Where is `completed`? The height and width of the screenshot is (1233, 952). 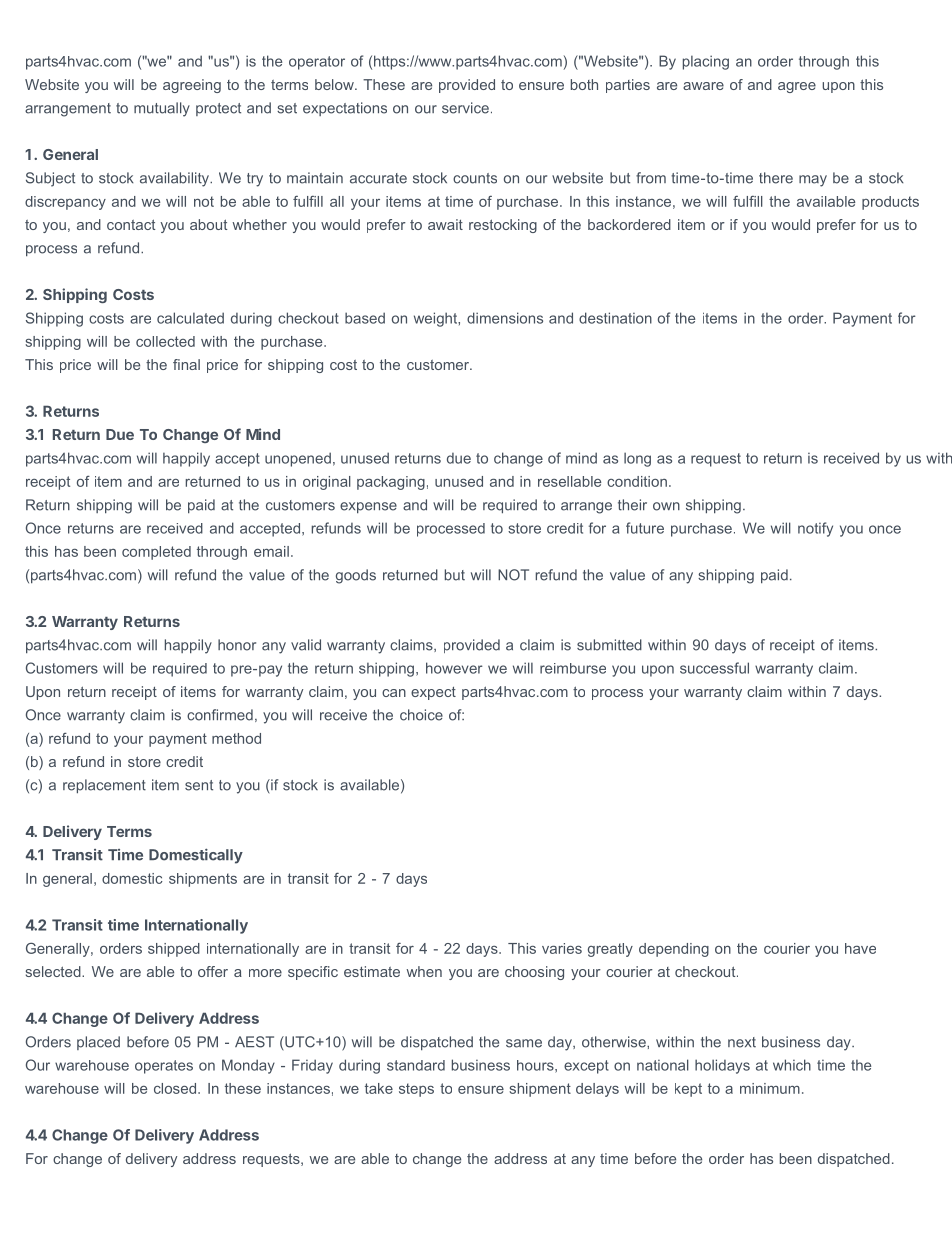
completed is located at coordinates (156, 553).
